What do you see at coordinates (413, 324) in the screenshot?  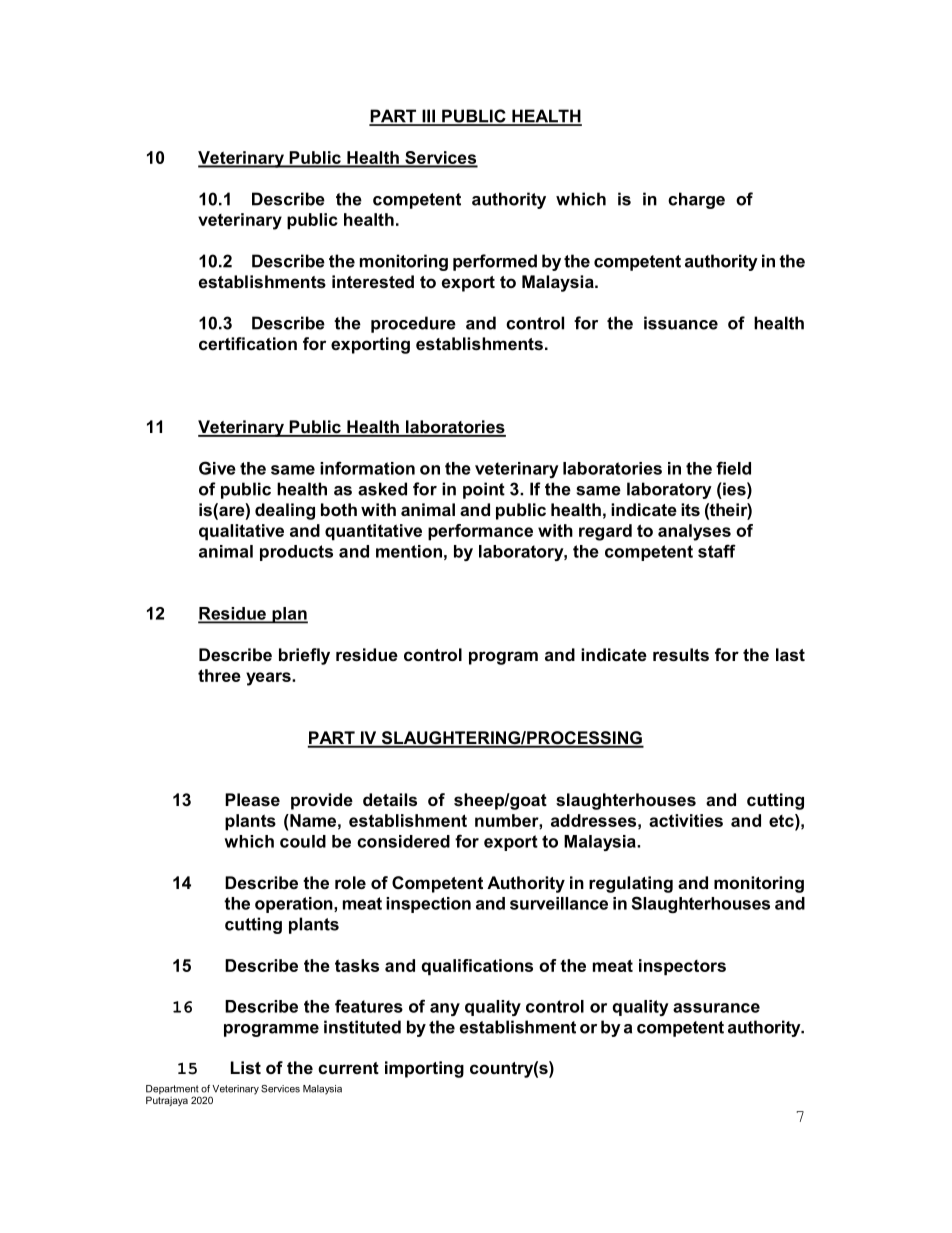 I see `procedure` at bounding box center [413, 324].
